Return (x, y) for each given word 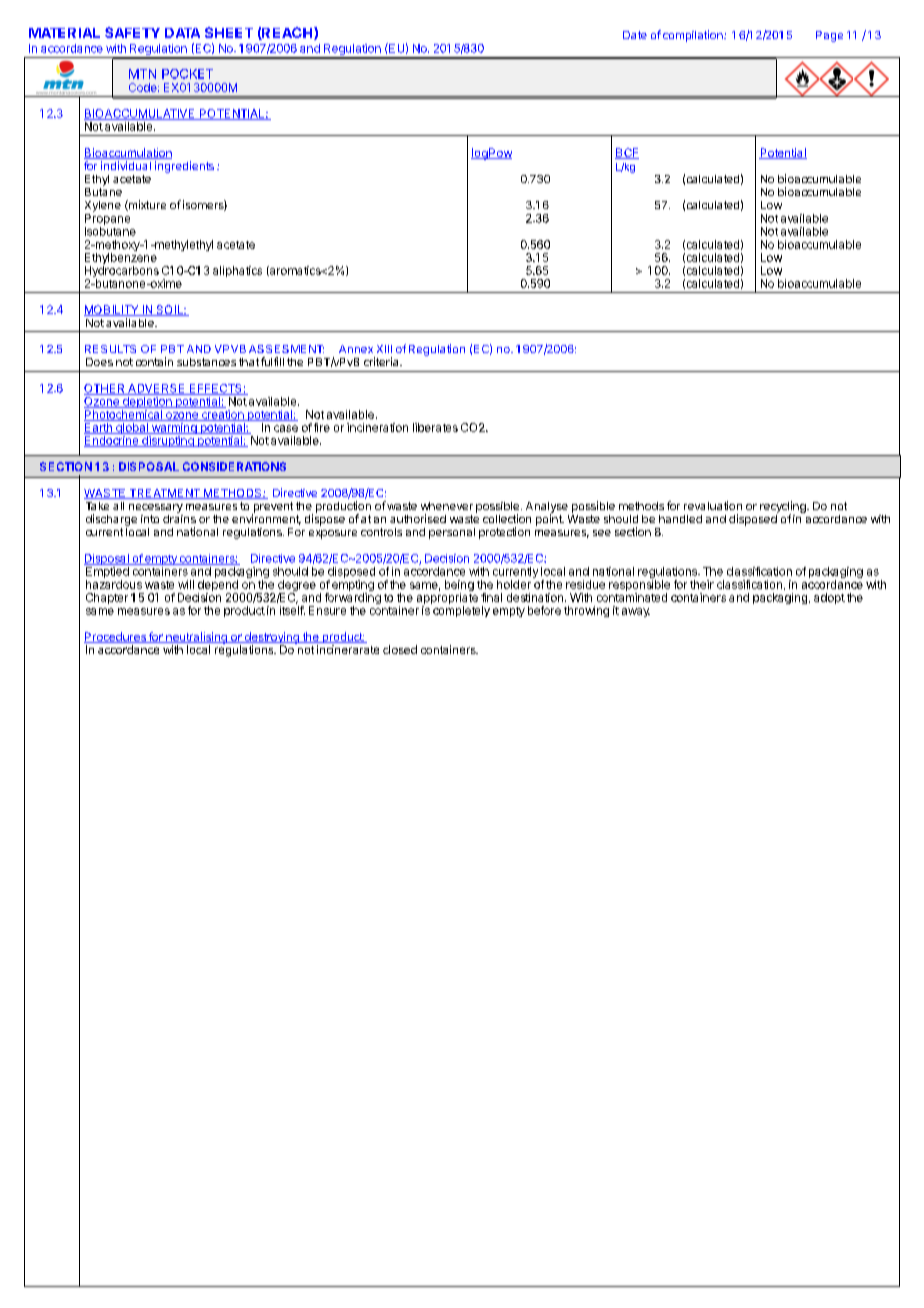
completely (461, 611)
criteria (382, 361)
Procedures (116, 637)
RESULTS (110, 349)
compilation (694, 36)
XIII (384, 349)
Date (635, 35)
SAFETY (132, 32)
